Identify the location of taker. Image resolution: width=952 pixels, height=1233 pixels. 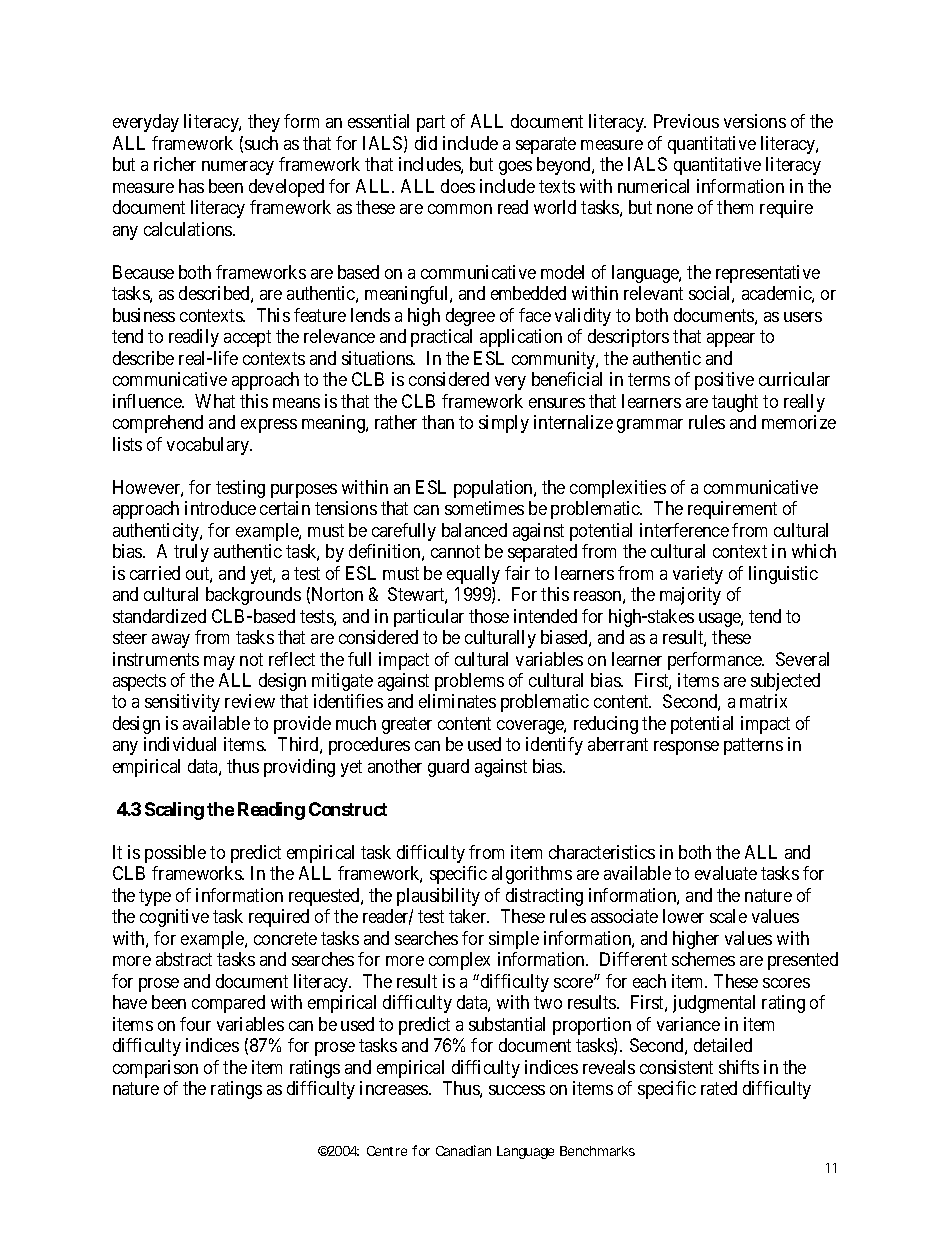
(469, 916).
